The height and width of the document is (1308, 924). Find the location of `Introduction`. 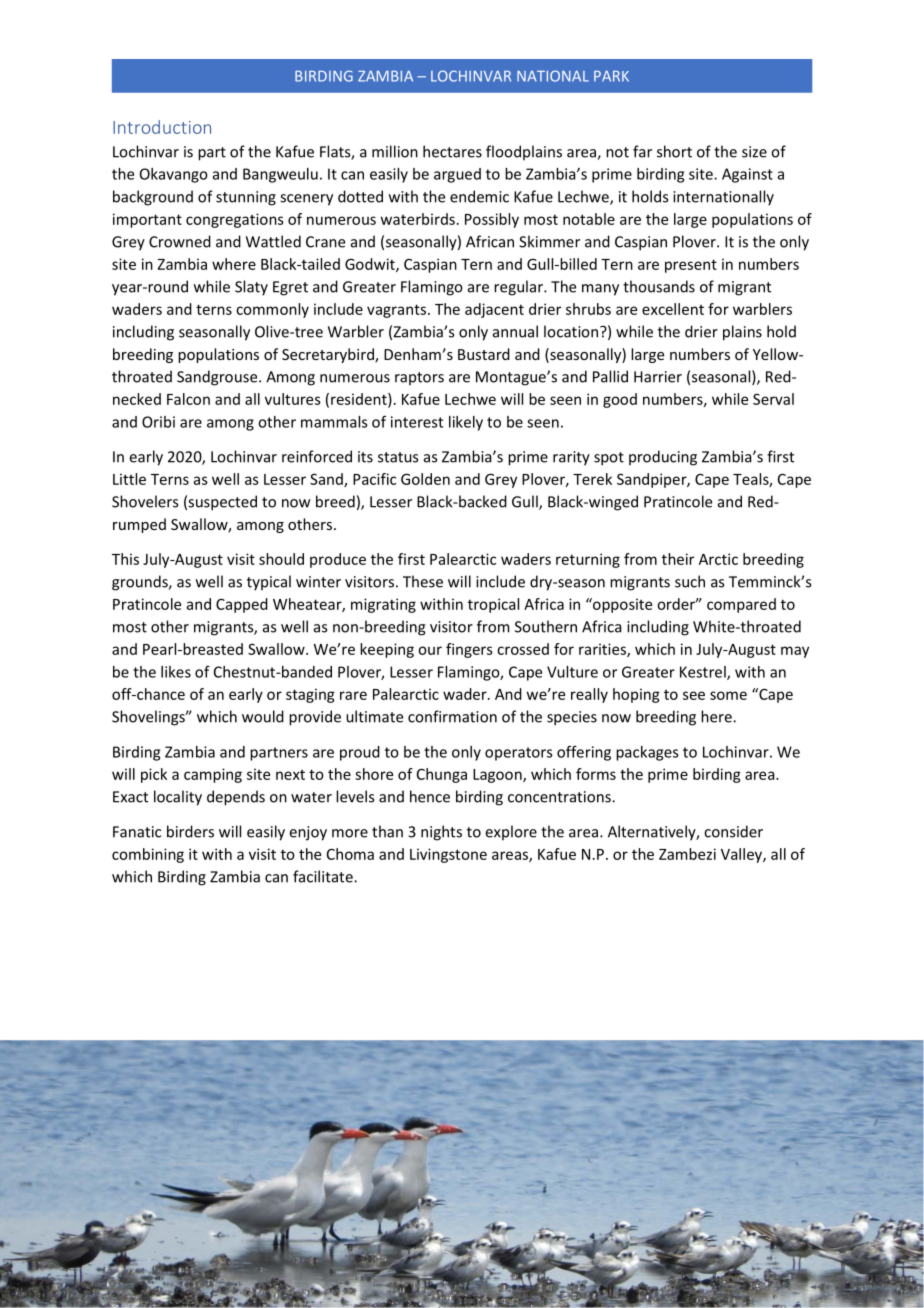

Introduction is located at coordinates (162, 127).
